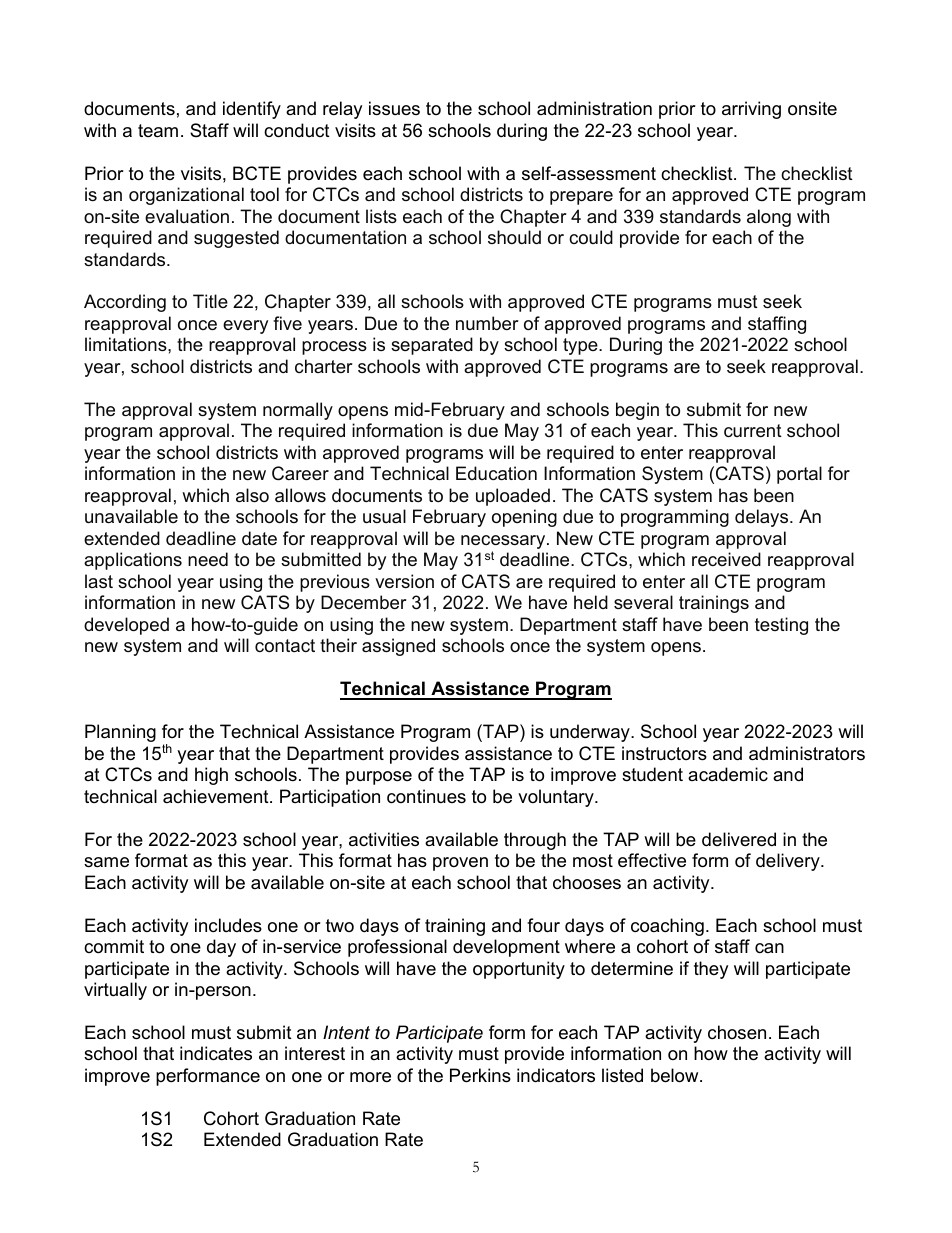 The width and height of the screenshot is (952, 1233). Describe the element at coordinates (496, 473) in the screenshot. I see `Education` at that location.
